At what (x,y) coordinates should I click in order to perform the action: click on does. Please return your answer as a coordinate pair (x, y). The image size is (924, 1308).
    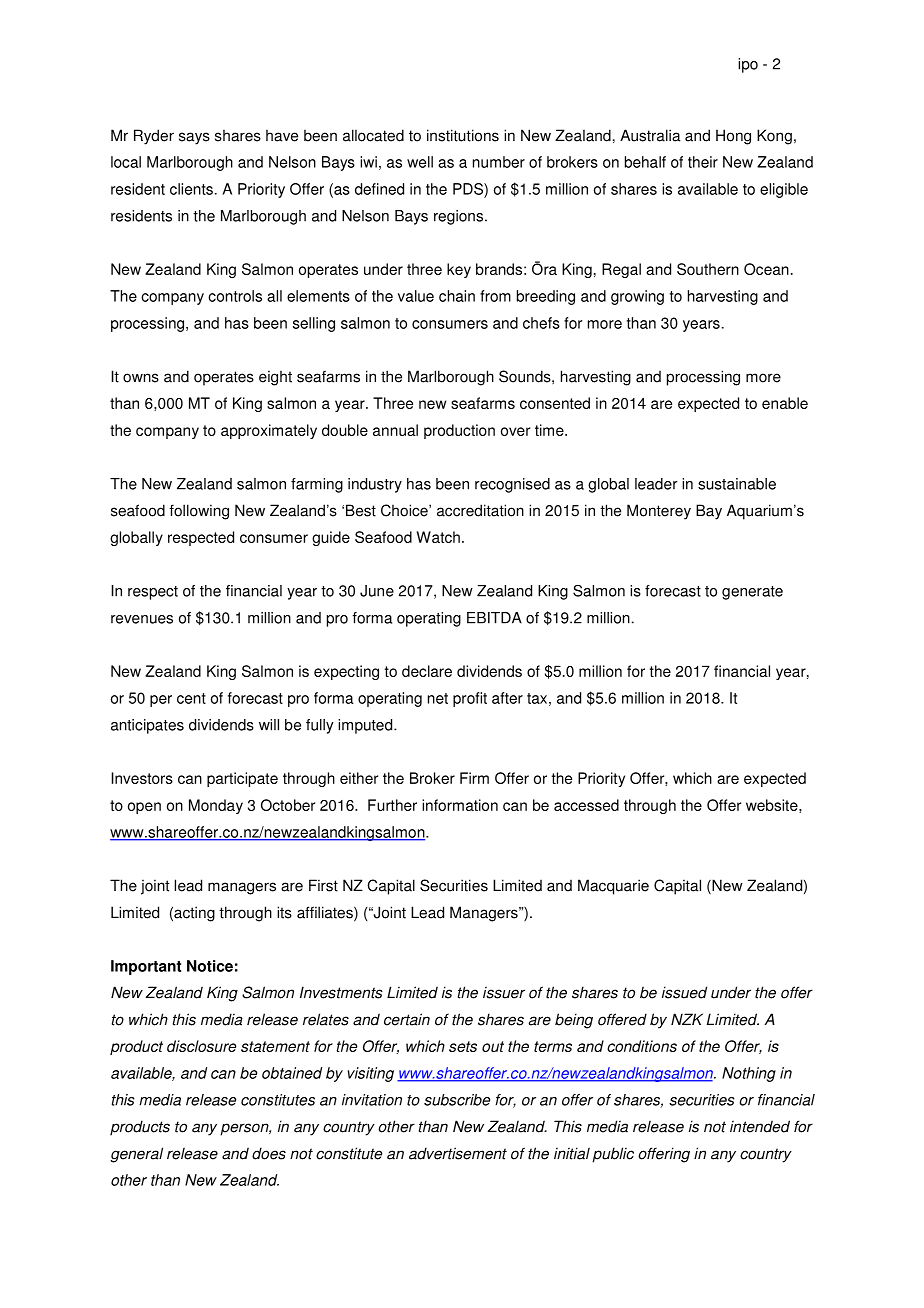
    Looking at the image, I should click on (269, 1153).
